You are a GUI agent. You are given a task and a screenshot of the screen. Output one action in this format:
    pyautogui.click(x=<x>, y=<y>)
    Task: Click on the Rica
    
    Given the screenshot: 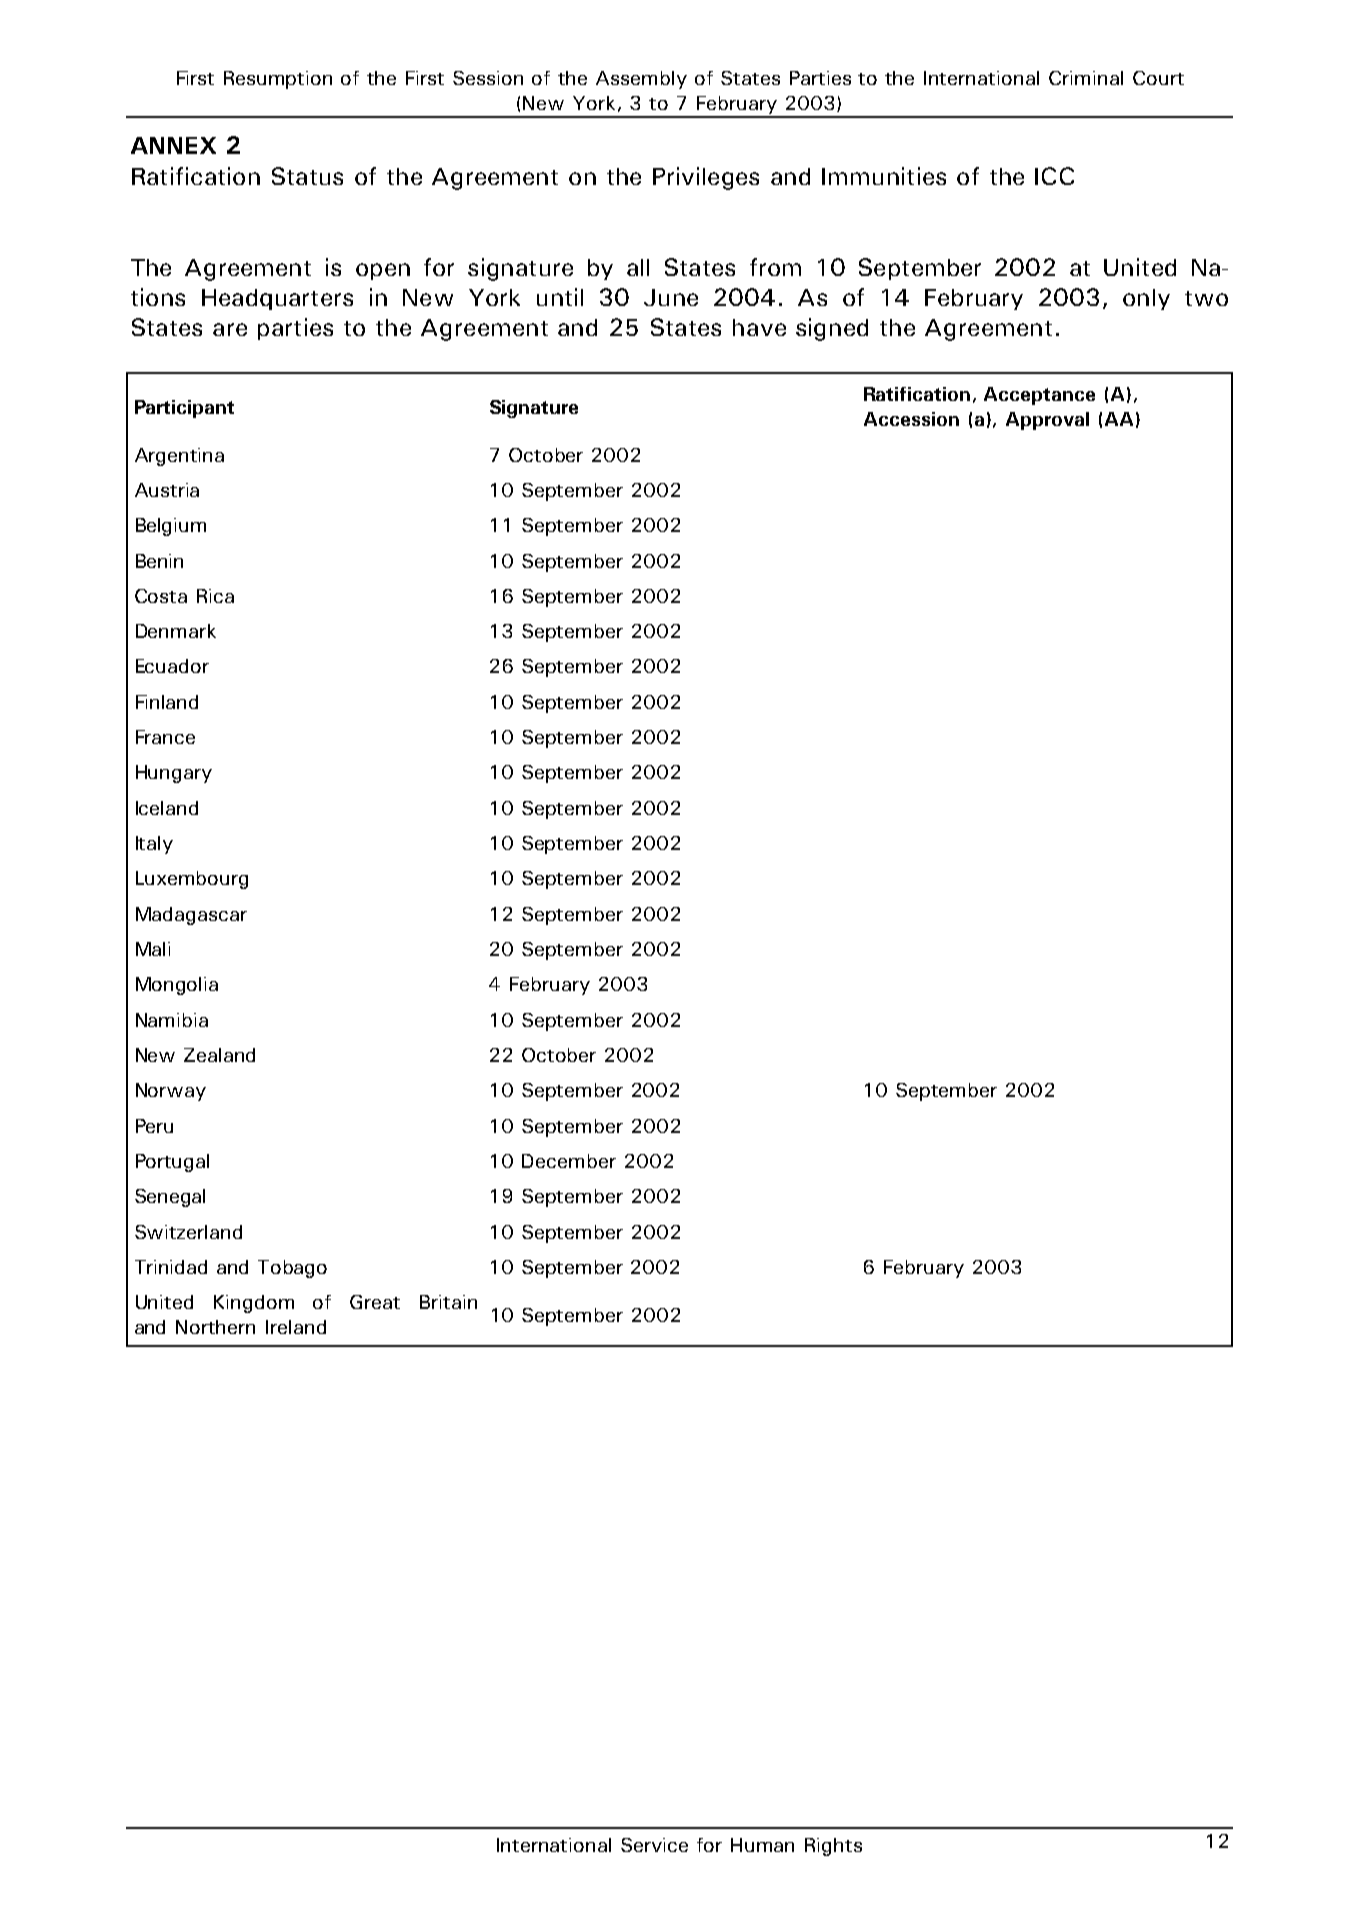 What is the action you would take?
    pyautogui.click(x=215, y=596)
